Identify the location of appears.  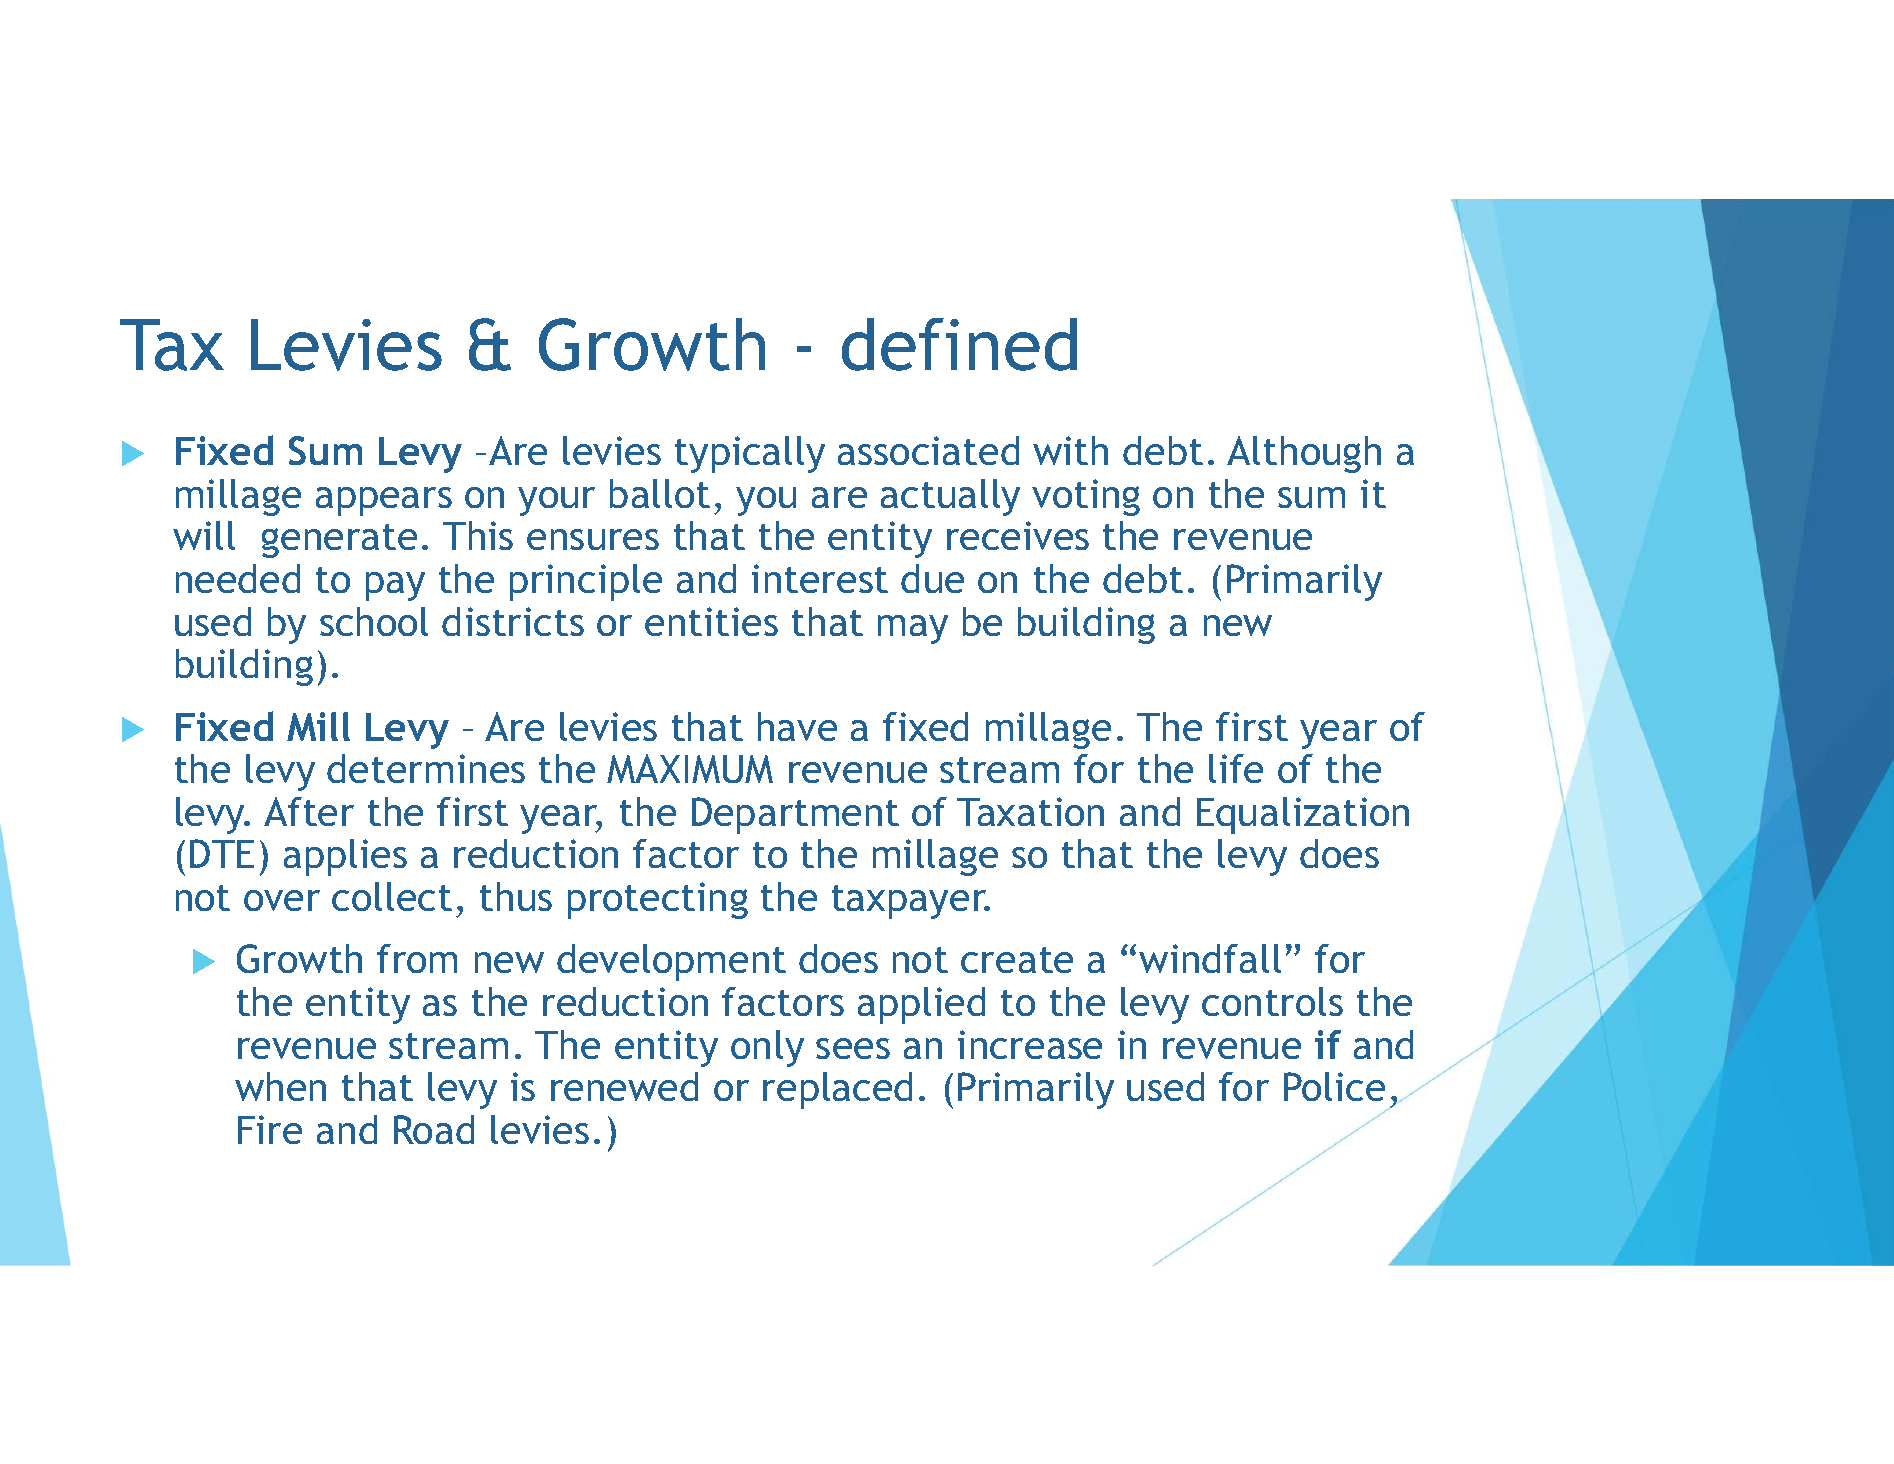
(384, 501).
